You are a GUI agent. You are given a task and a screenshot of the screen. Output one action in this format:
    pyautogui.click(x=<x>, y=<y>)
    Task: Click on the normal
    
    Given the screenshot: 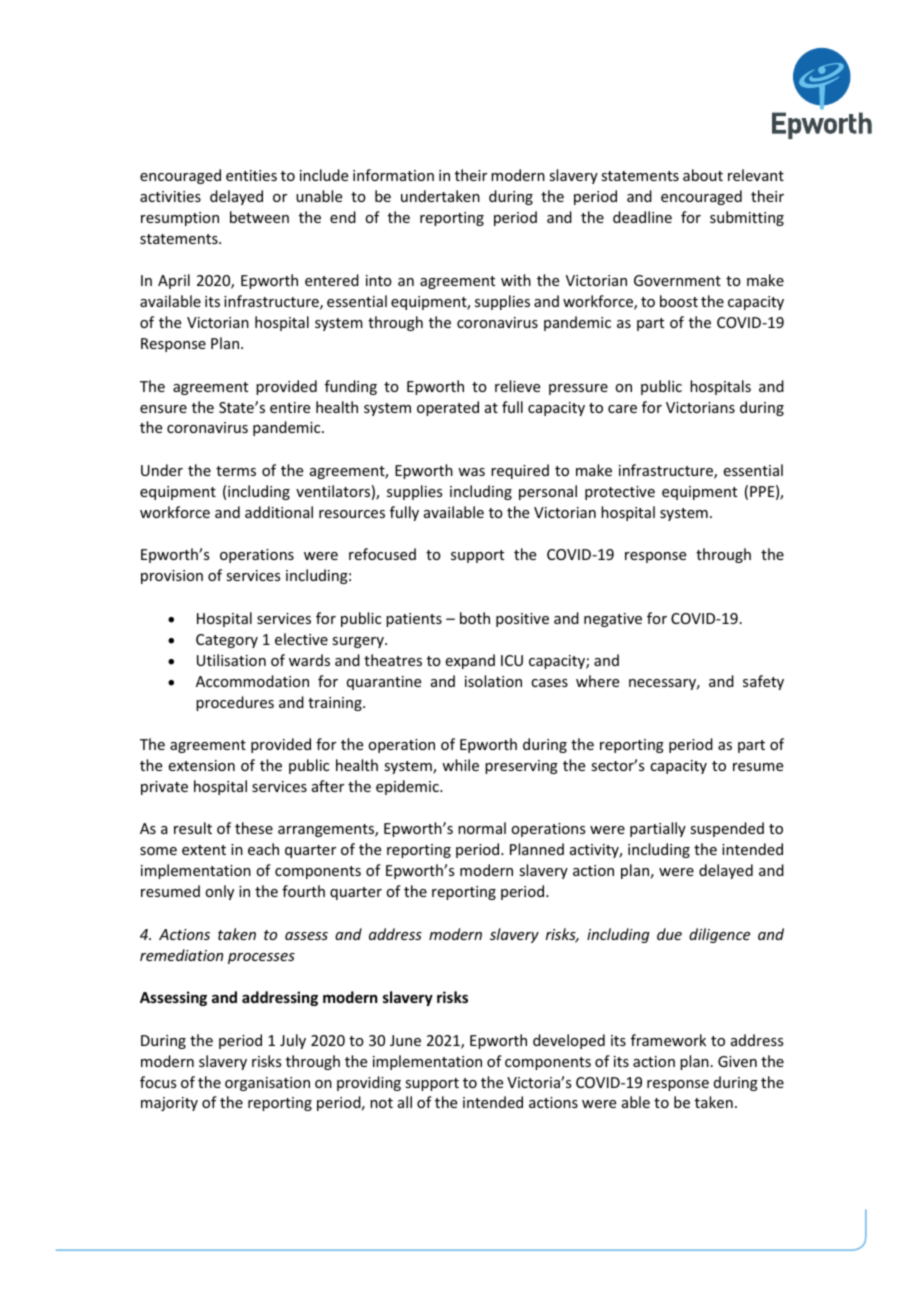 What is the action you would take?
    pyautogui.click(x=482, y=828)
